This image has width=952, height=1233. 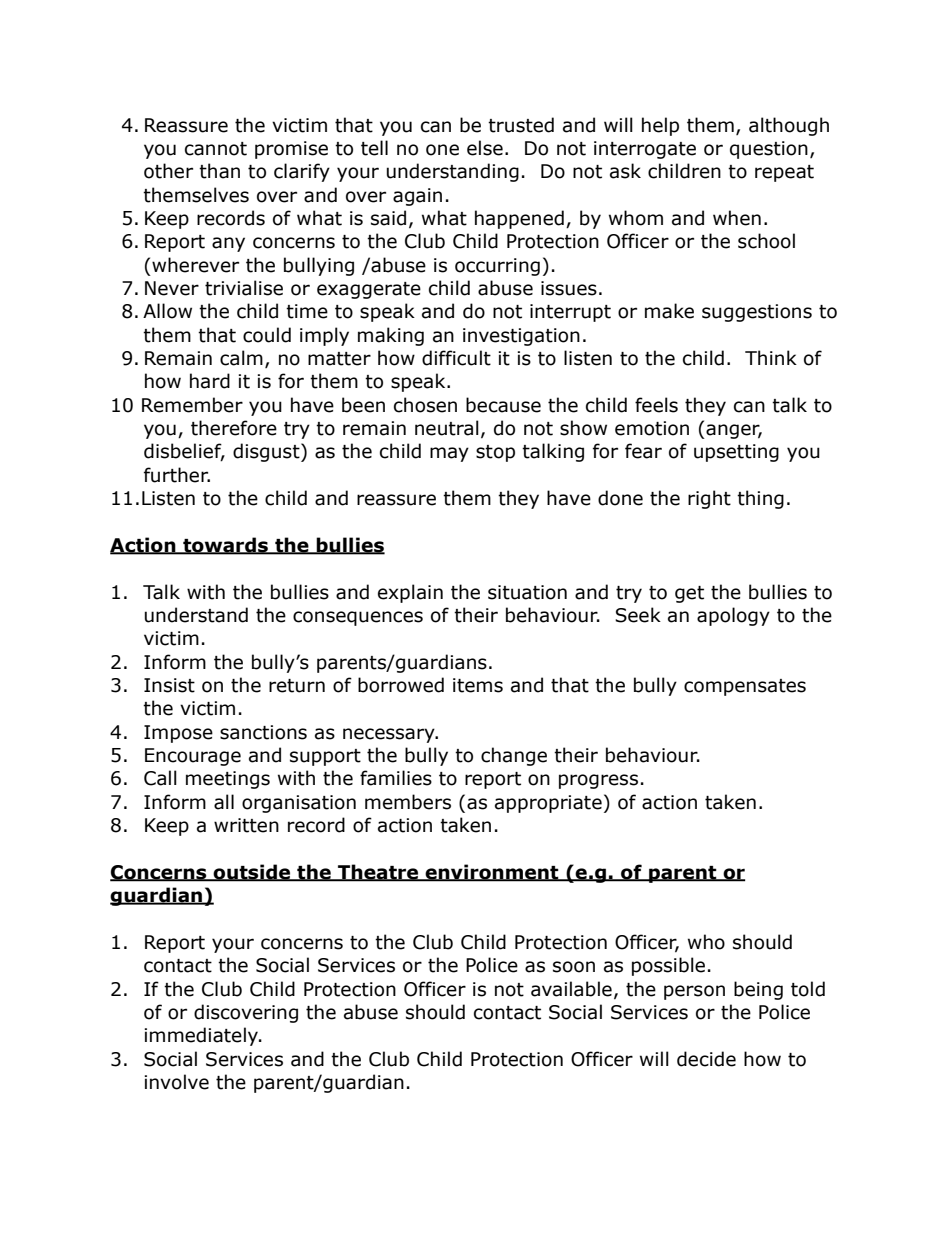 What do you see at coordinates (709, 499) in the image?
I see `right` at bounding box center [709, 499].
